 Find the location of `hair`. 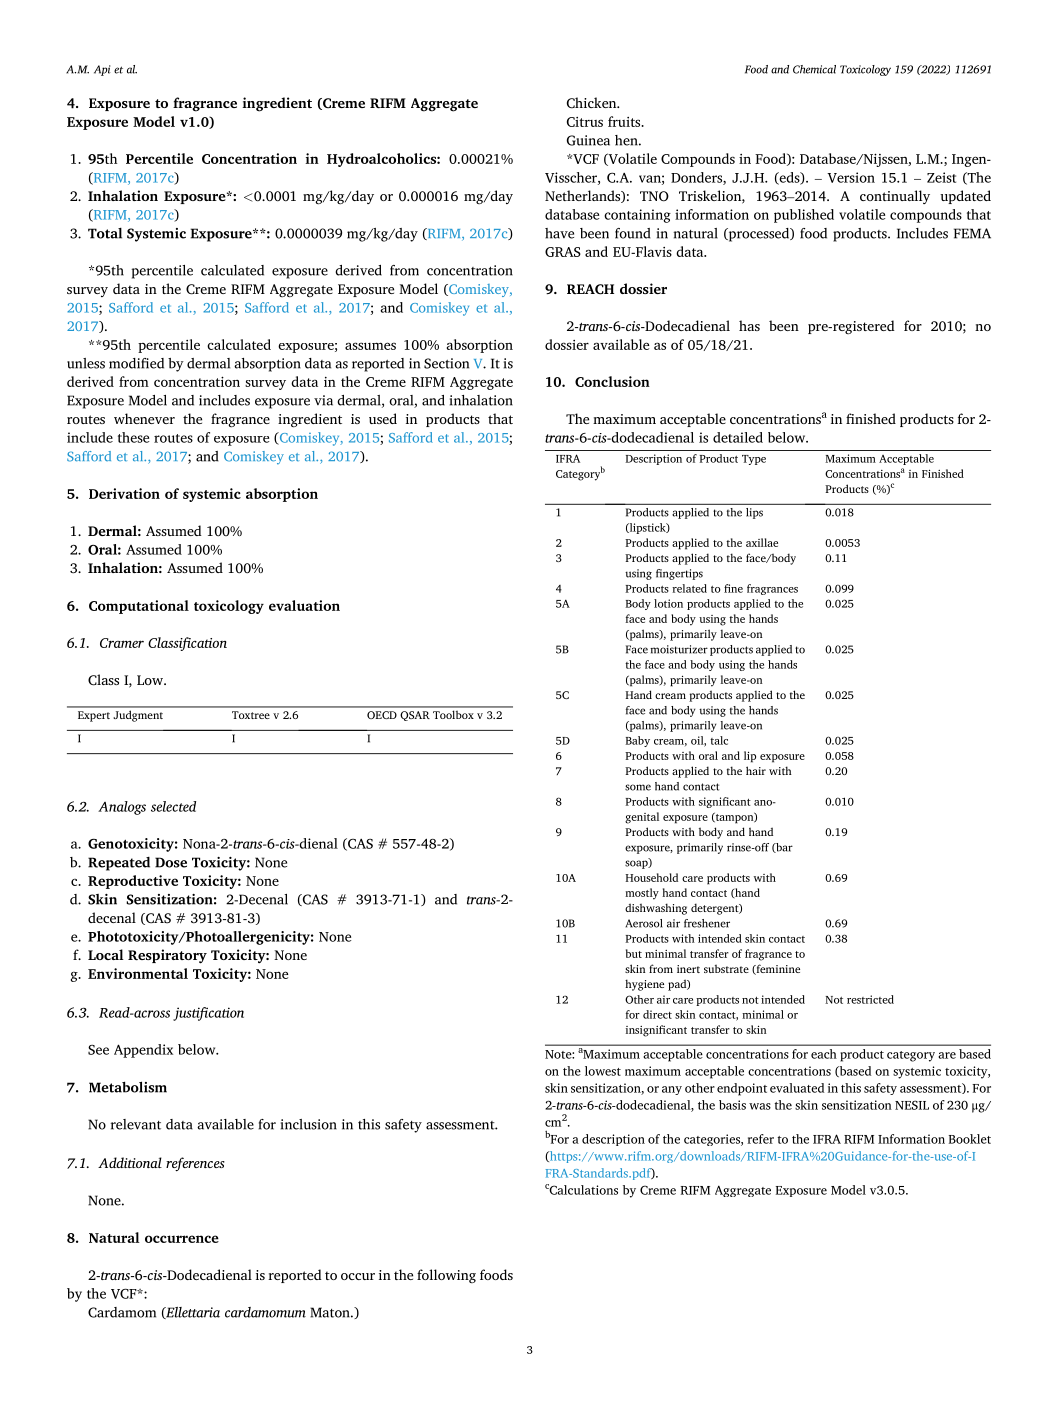

hair is located at coordinates (756, 770).
